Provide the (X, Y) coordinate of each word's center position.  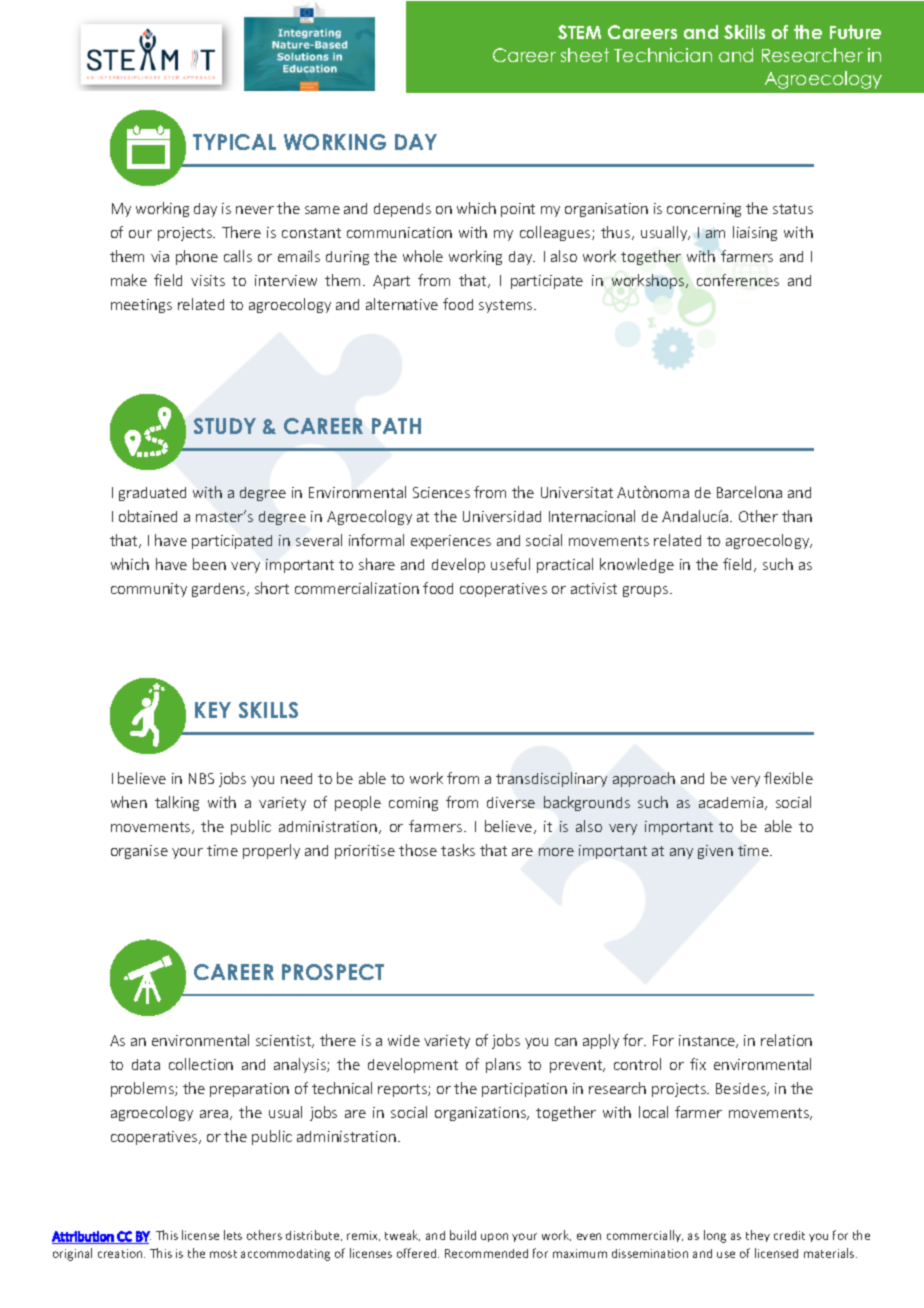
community (149, 590)
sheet (585, 55)
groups (647, 591)
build (463, 1235)
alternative (402, 304)
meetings (141, 306)
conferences (738, 280)
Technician (663, 55)
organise (139, 852)
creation (121, 1253)
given (715, 852)
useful (510, 564)
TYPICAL (234, 142)
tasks (458, 850)
